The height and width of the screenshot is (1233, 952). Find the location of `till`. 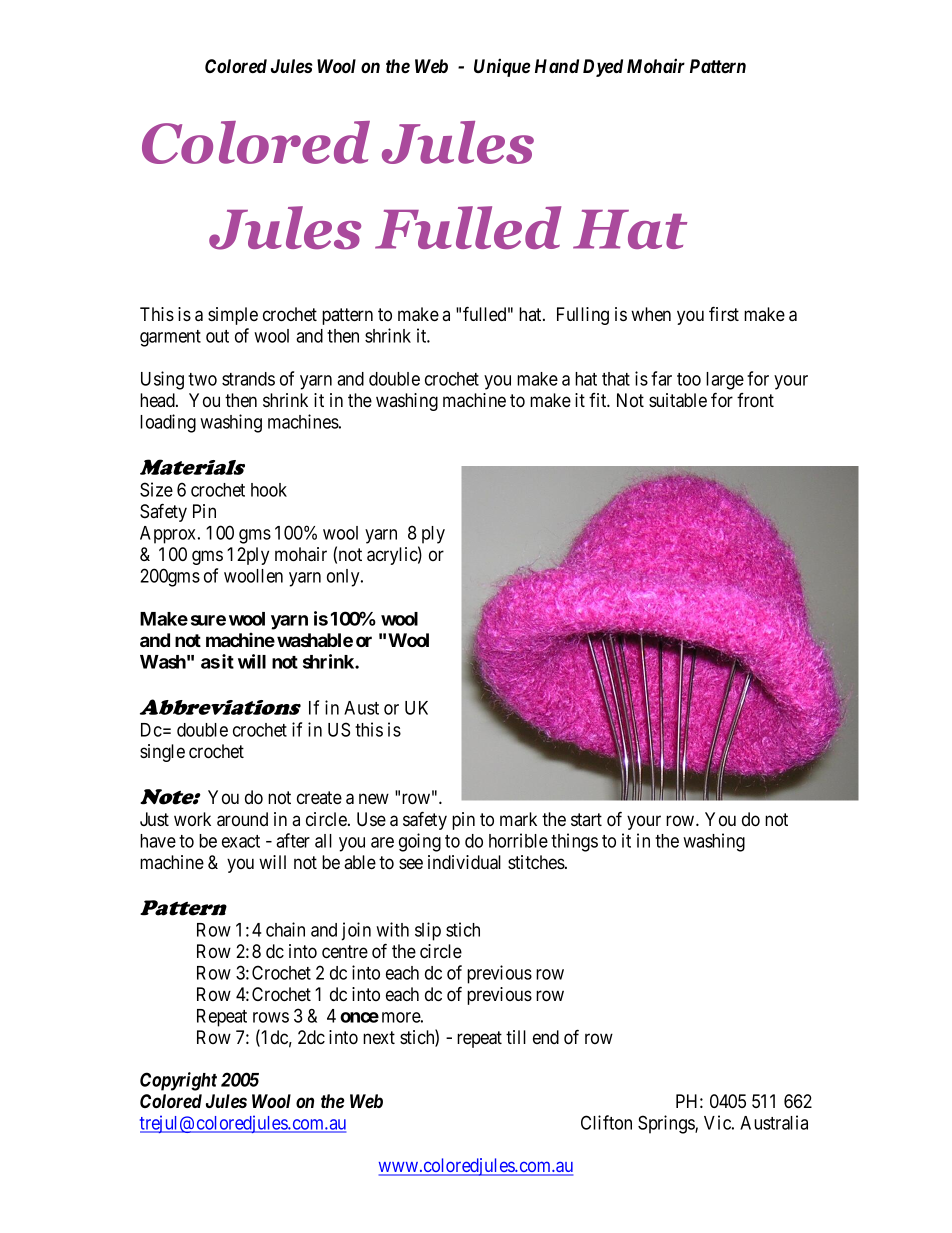

till is located at coordinates (516, 1037).
